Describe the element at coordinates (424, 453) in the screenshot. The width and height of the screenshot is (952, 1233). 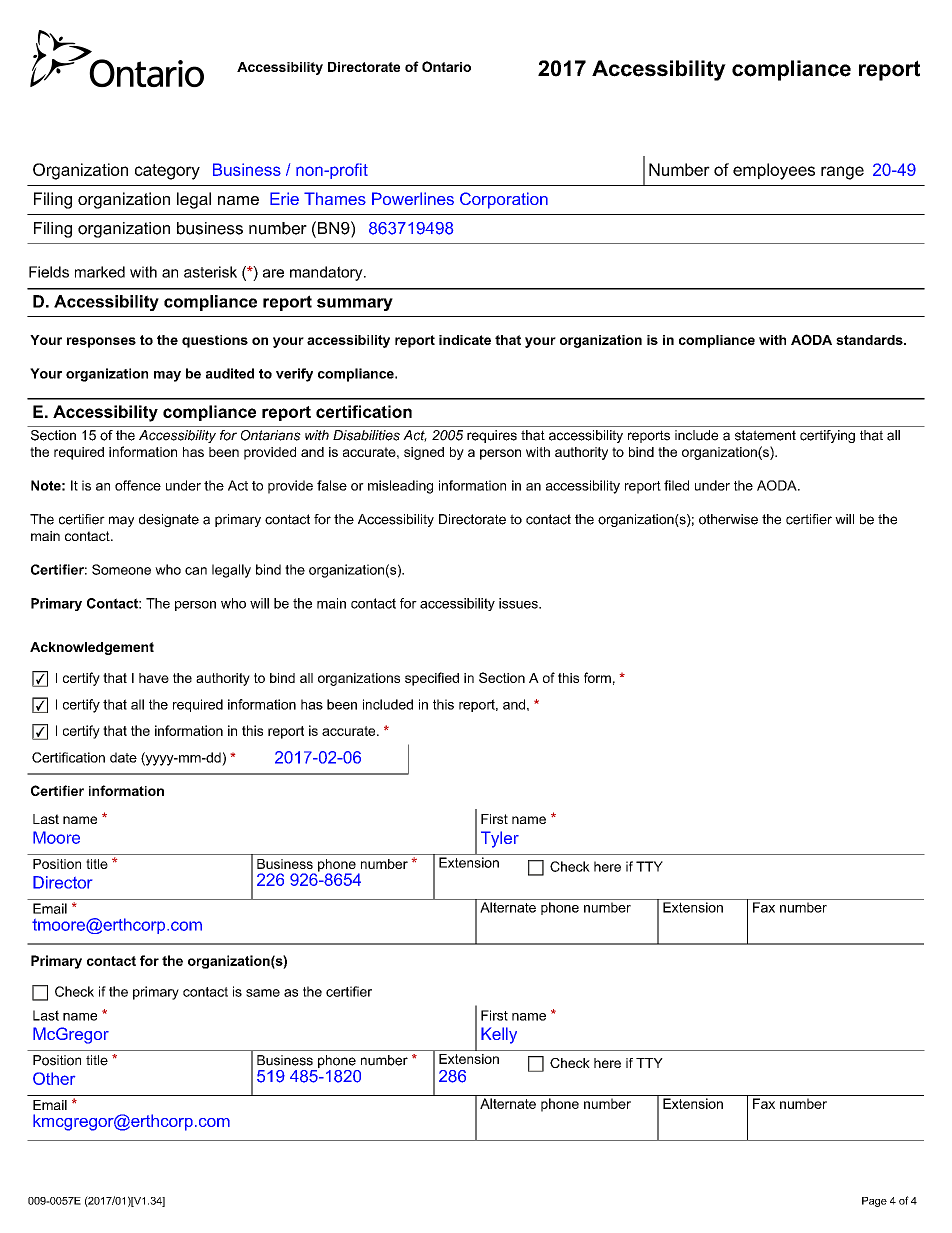
I see `signed` at that location.
